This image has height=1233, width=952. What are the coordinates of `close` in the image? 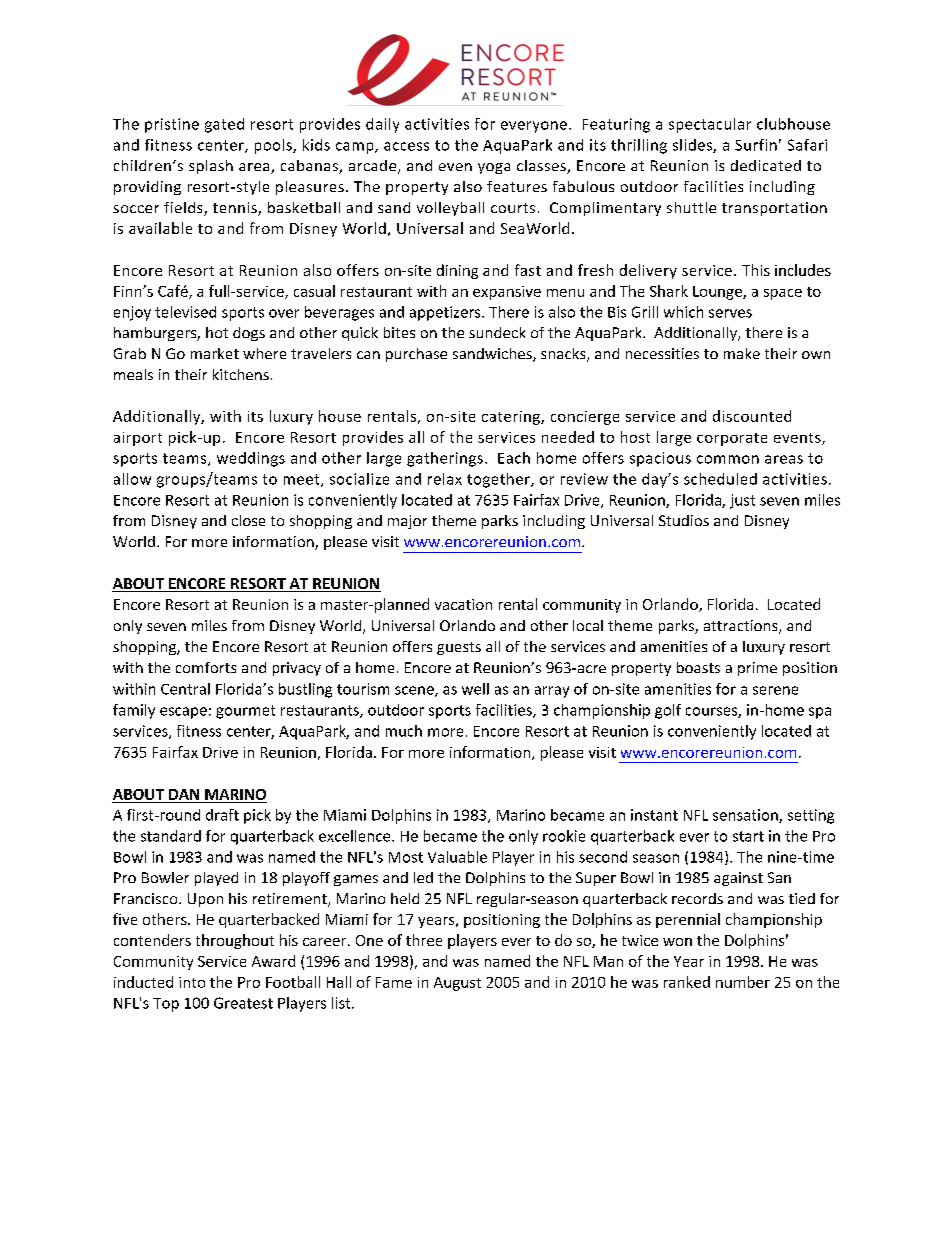 It's located at (248, 520).
